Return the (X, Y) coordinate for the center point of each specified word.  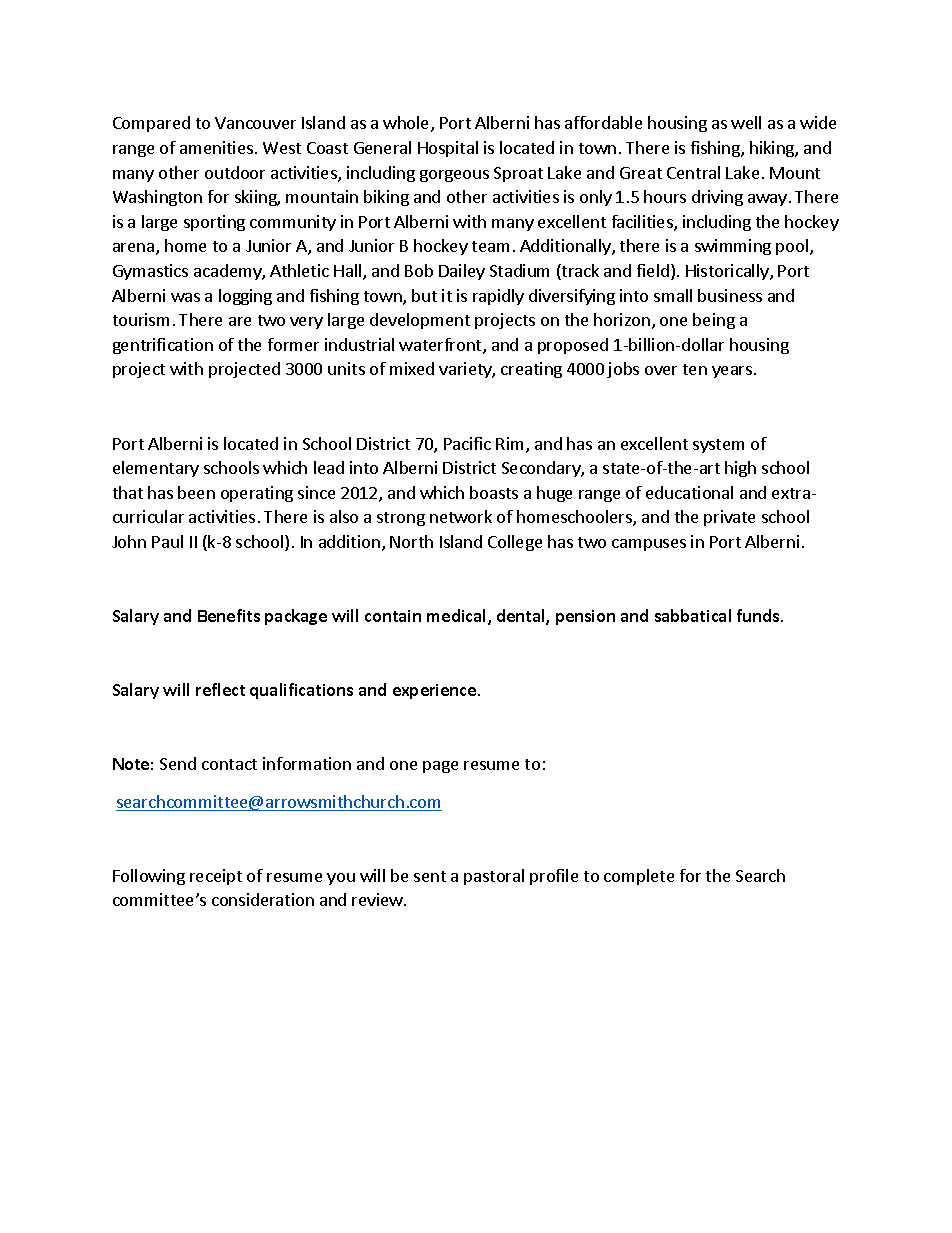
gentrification (163, 346)
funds (759, 615)
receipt (216, 877)
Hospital (448, 149)
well (746, 122)
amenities (218, 147)
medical (458, 617)
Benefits (229, 615)
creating (531, 370)
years (732, 372)
